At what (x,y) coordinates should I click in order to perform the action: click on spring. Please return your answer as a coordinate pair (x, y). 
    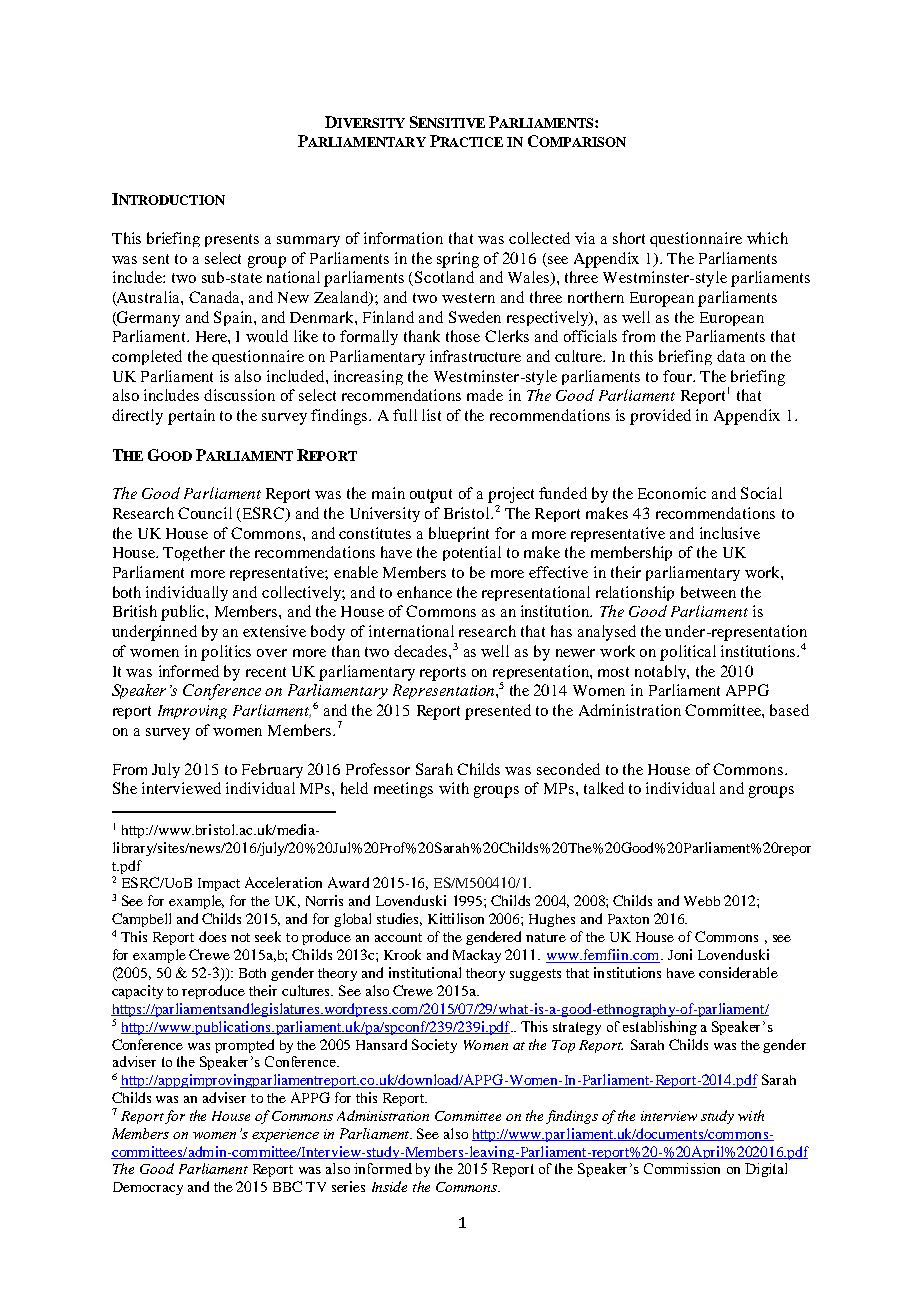
    Looking at the image, I should click on (458, 260).
